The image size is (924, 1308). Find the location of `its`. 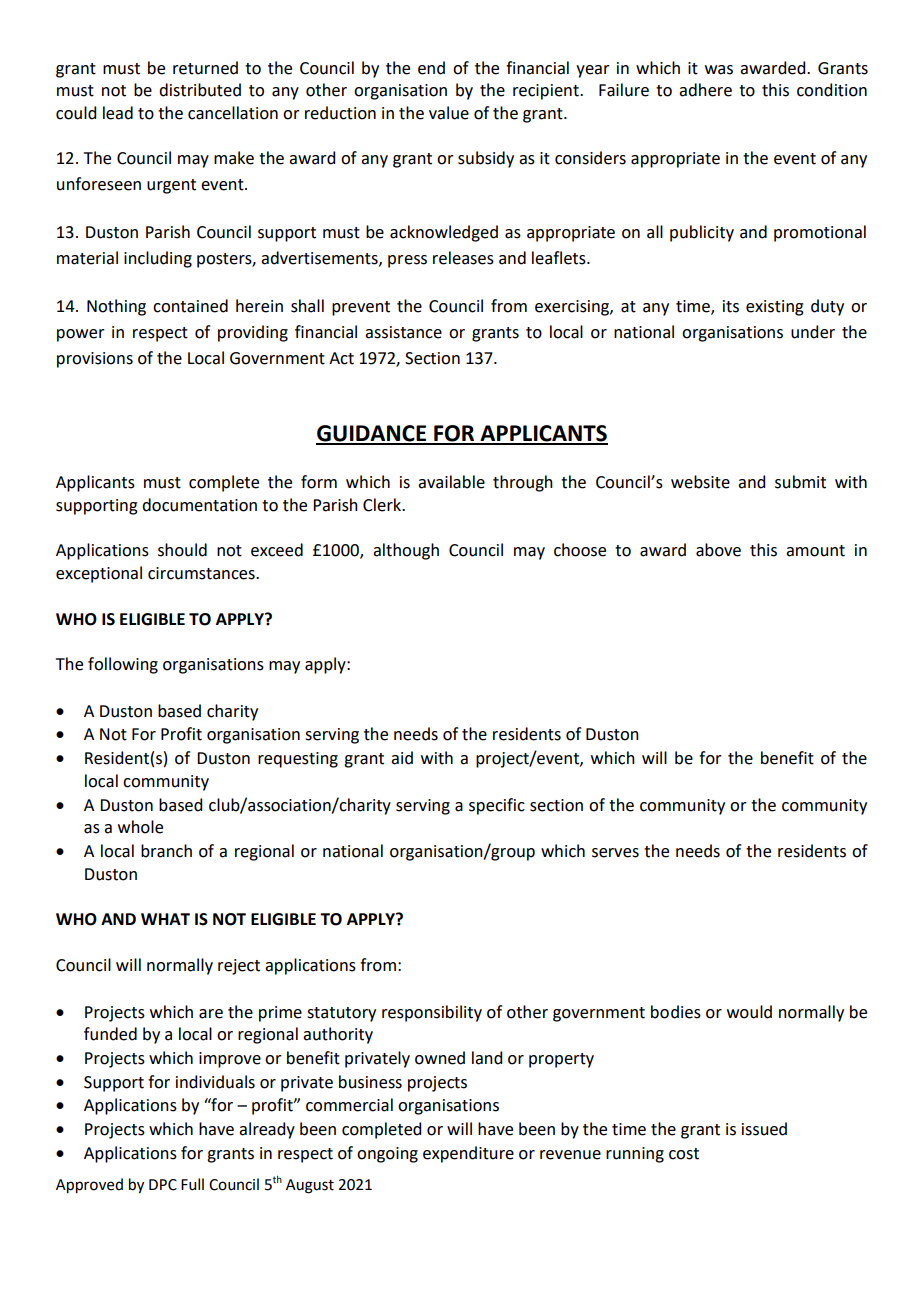

its is located at coordinates (731, 306).
